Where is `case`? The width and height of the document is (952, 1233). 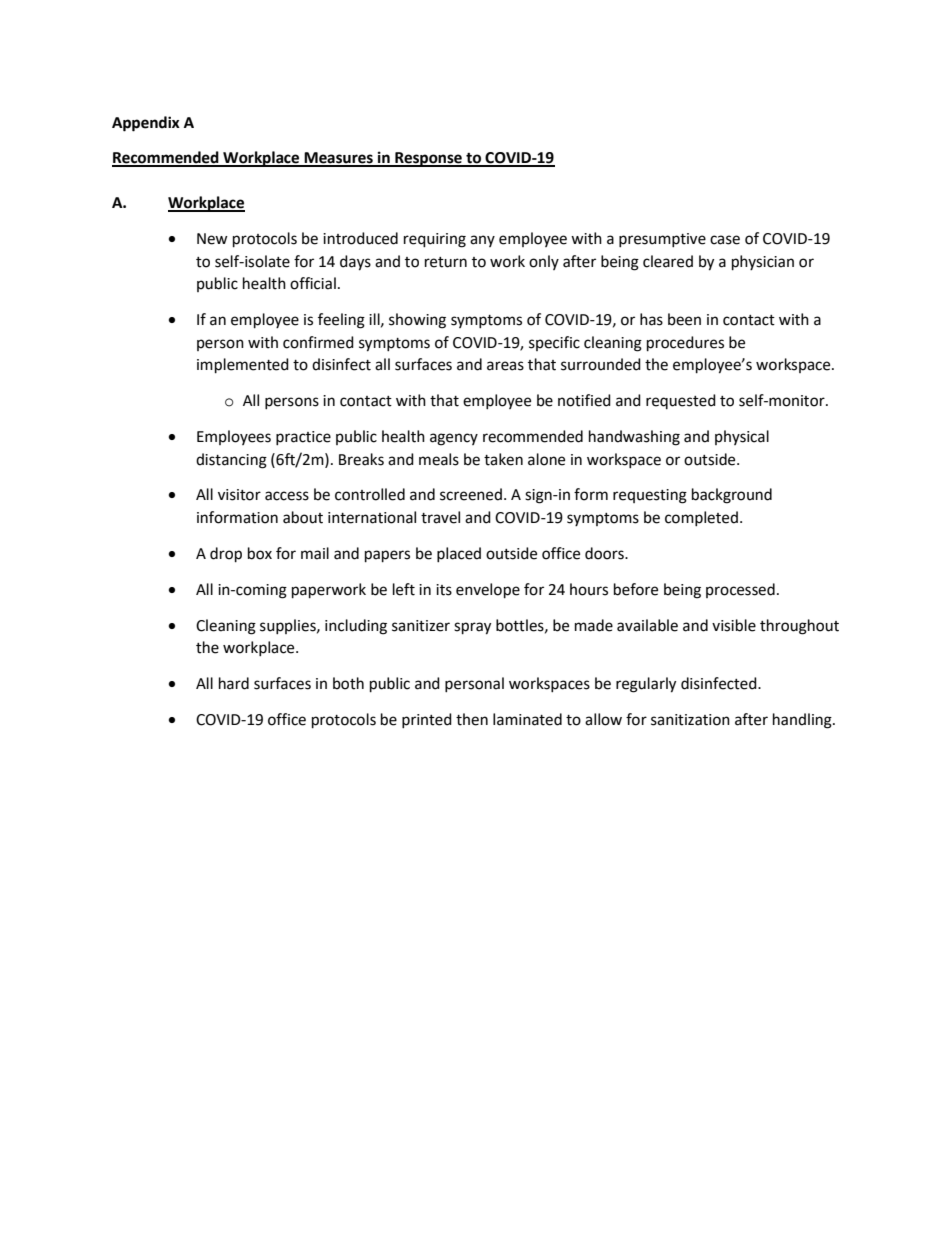
case is located at coordinates (725, 240).
